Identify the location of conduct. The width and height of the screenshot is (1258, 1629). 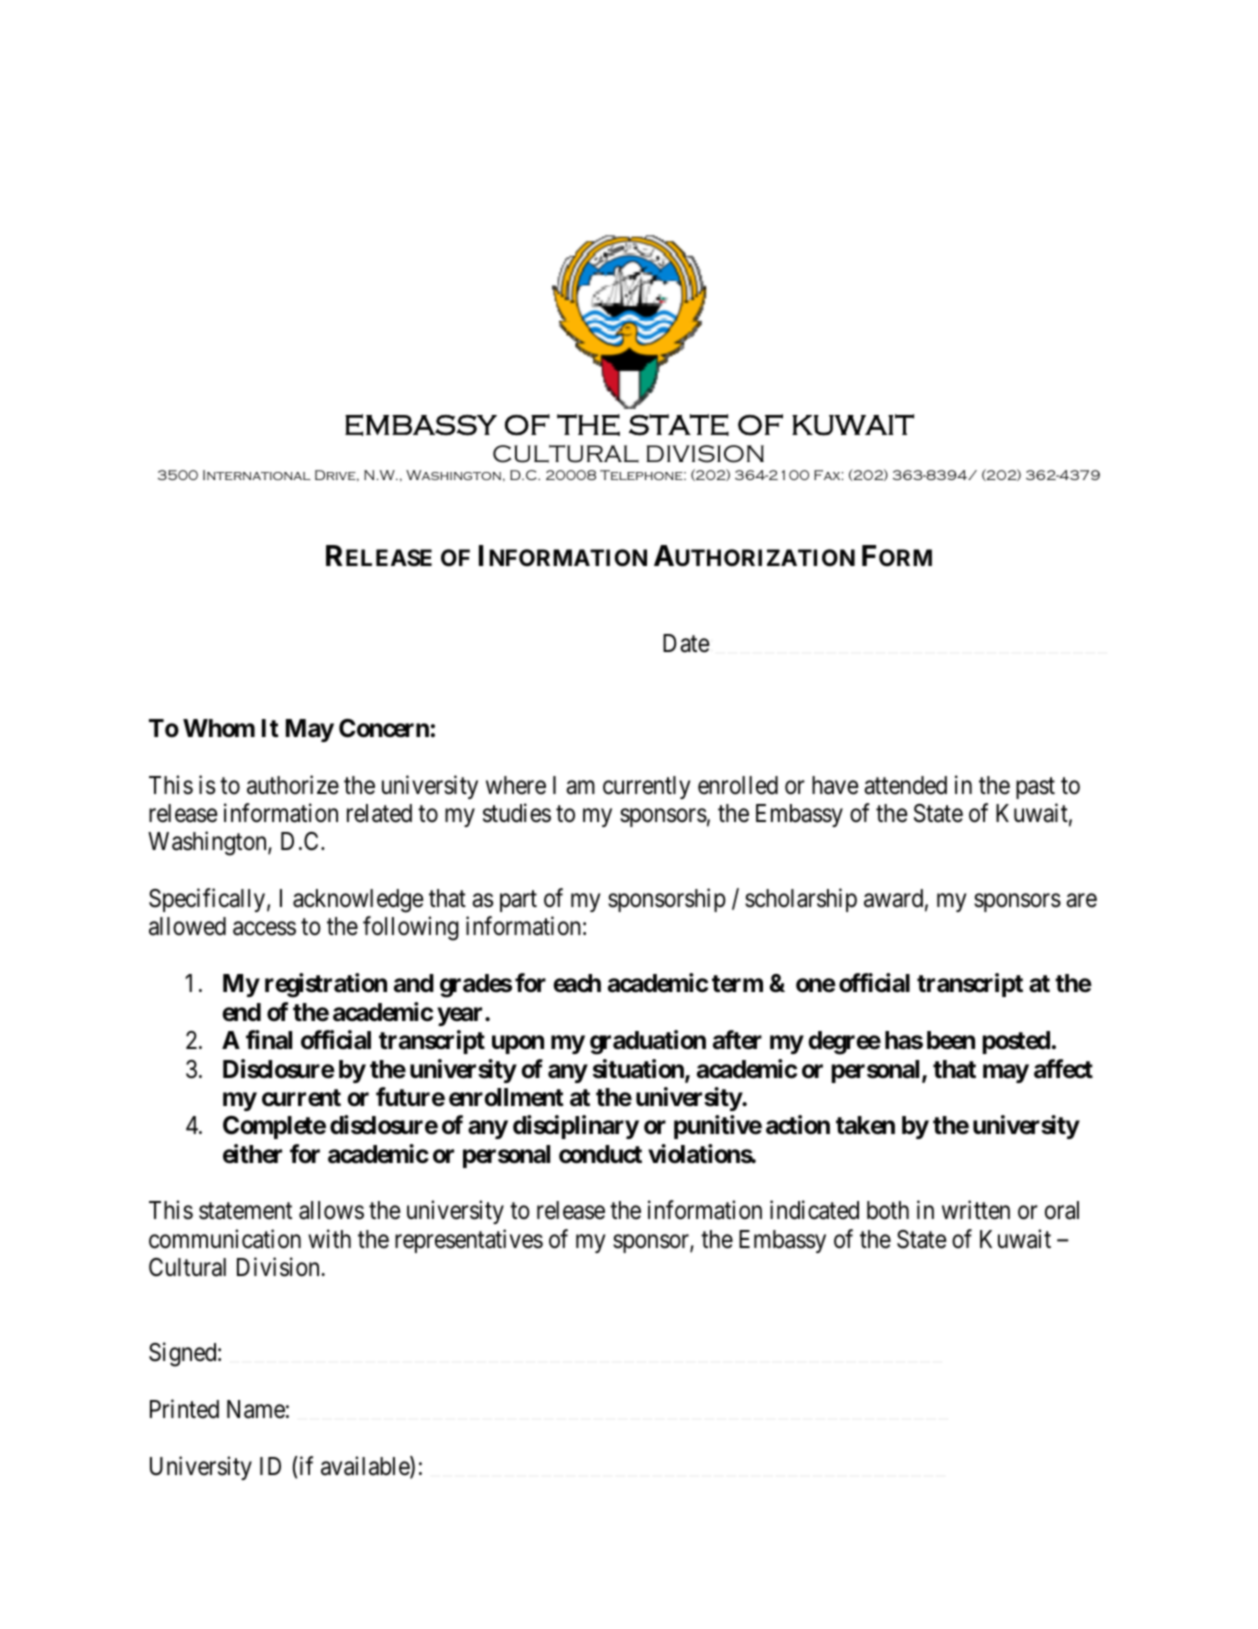
(600, 1154).
